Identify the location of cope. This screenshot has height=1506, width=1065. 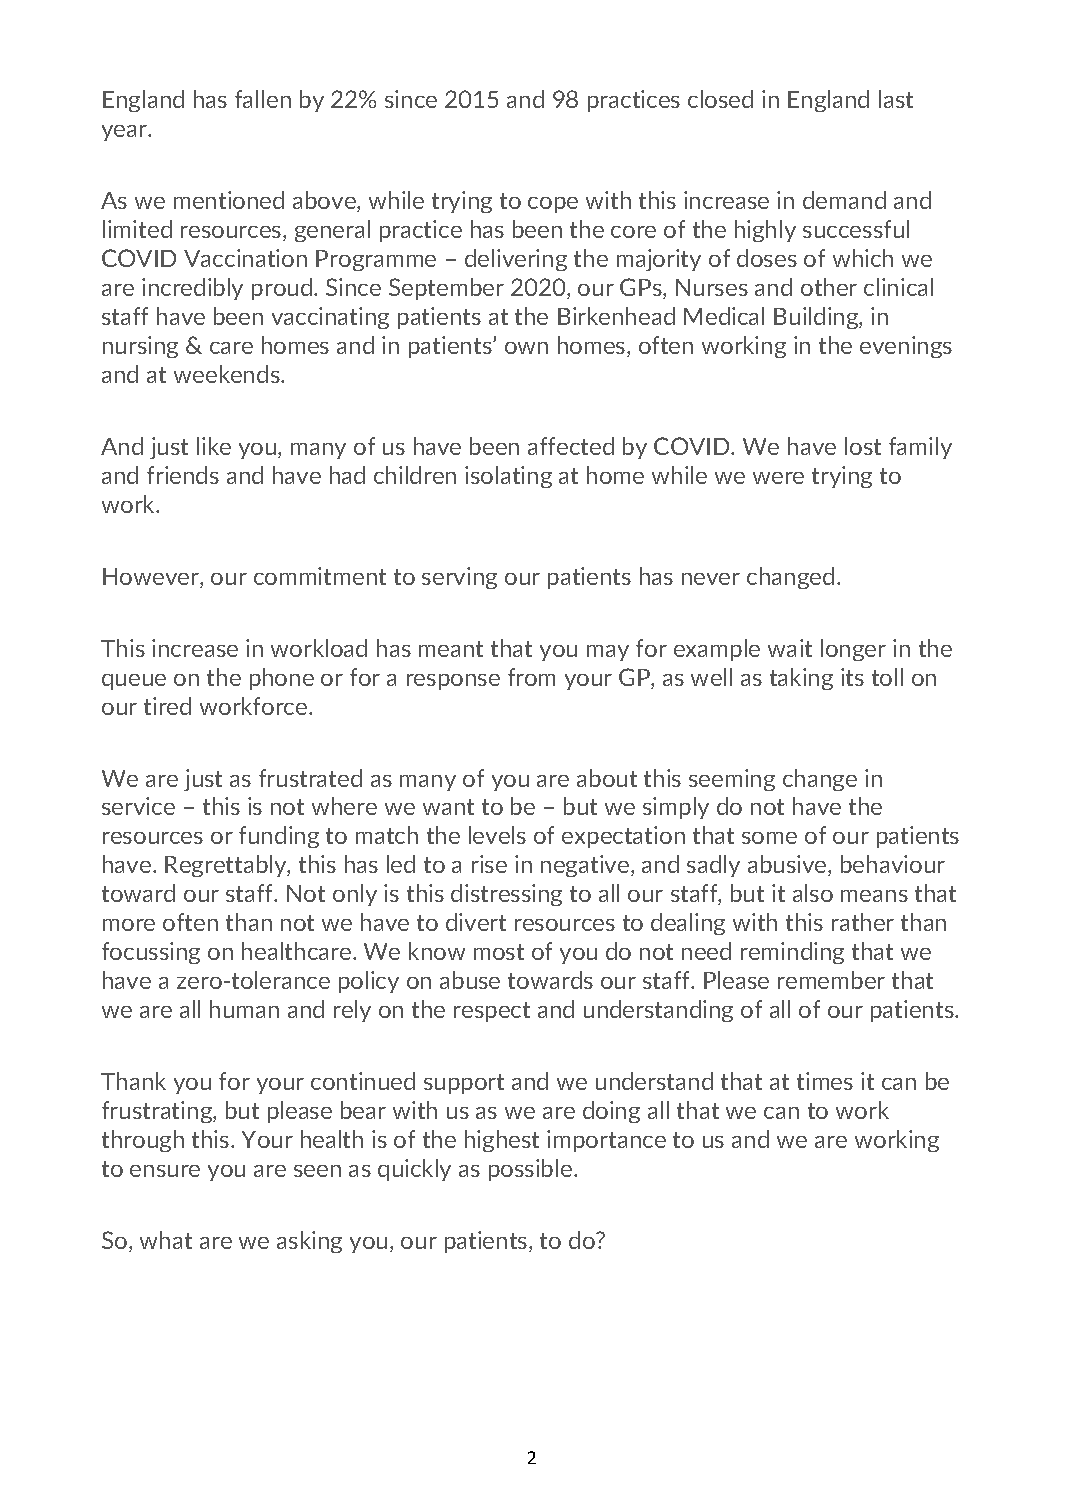
(553, 205).
